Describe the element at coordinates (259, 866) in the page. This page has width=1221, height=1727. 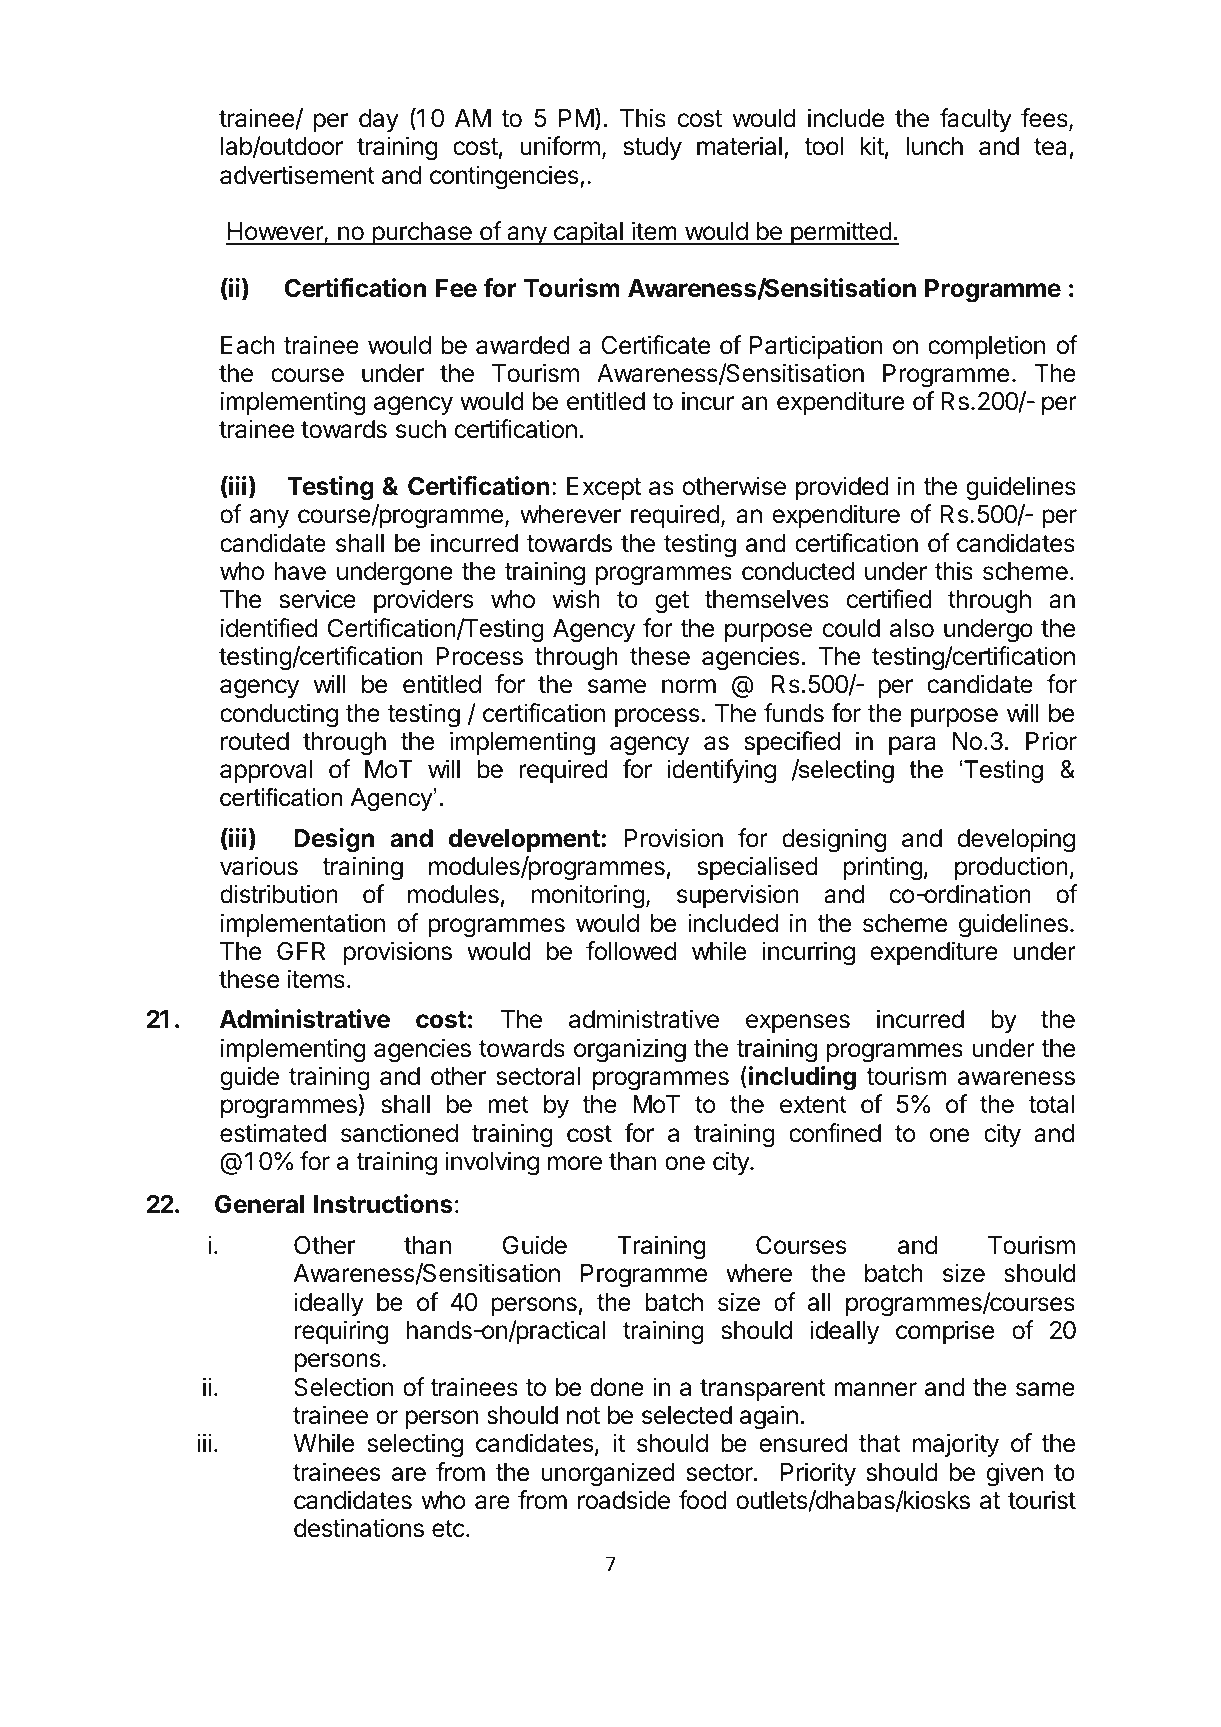
I see `various` at that location.
